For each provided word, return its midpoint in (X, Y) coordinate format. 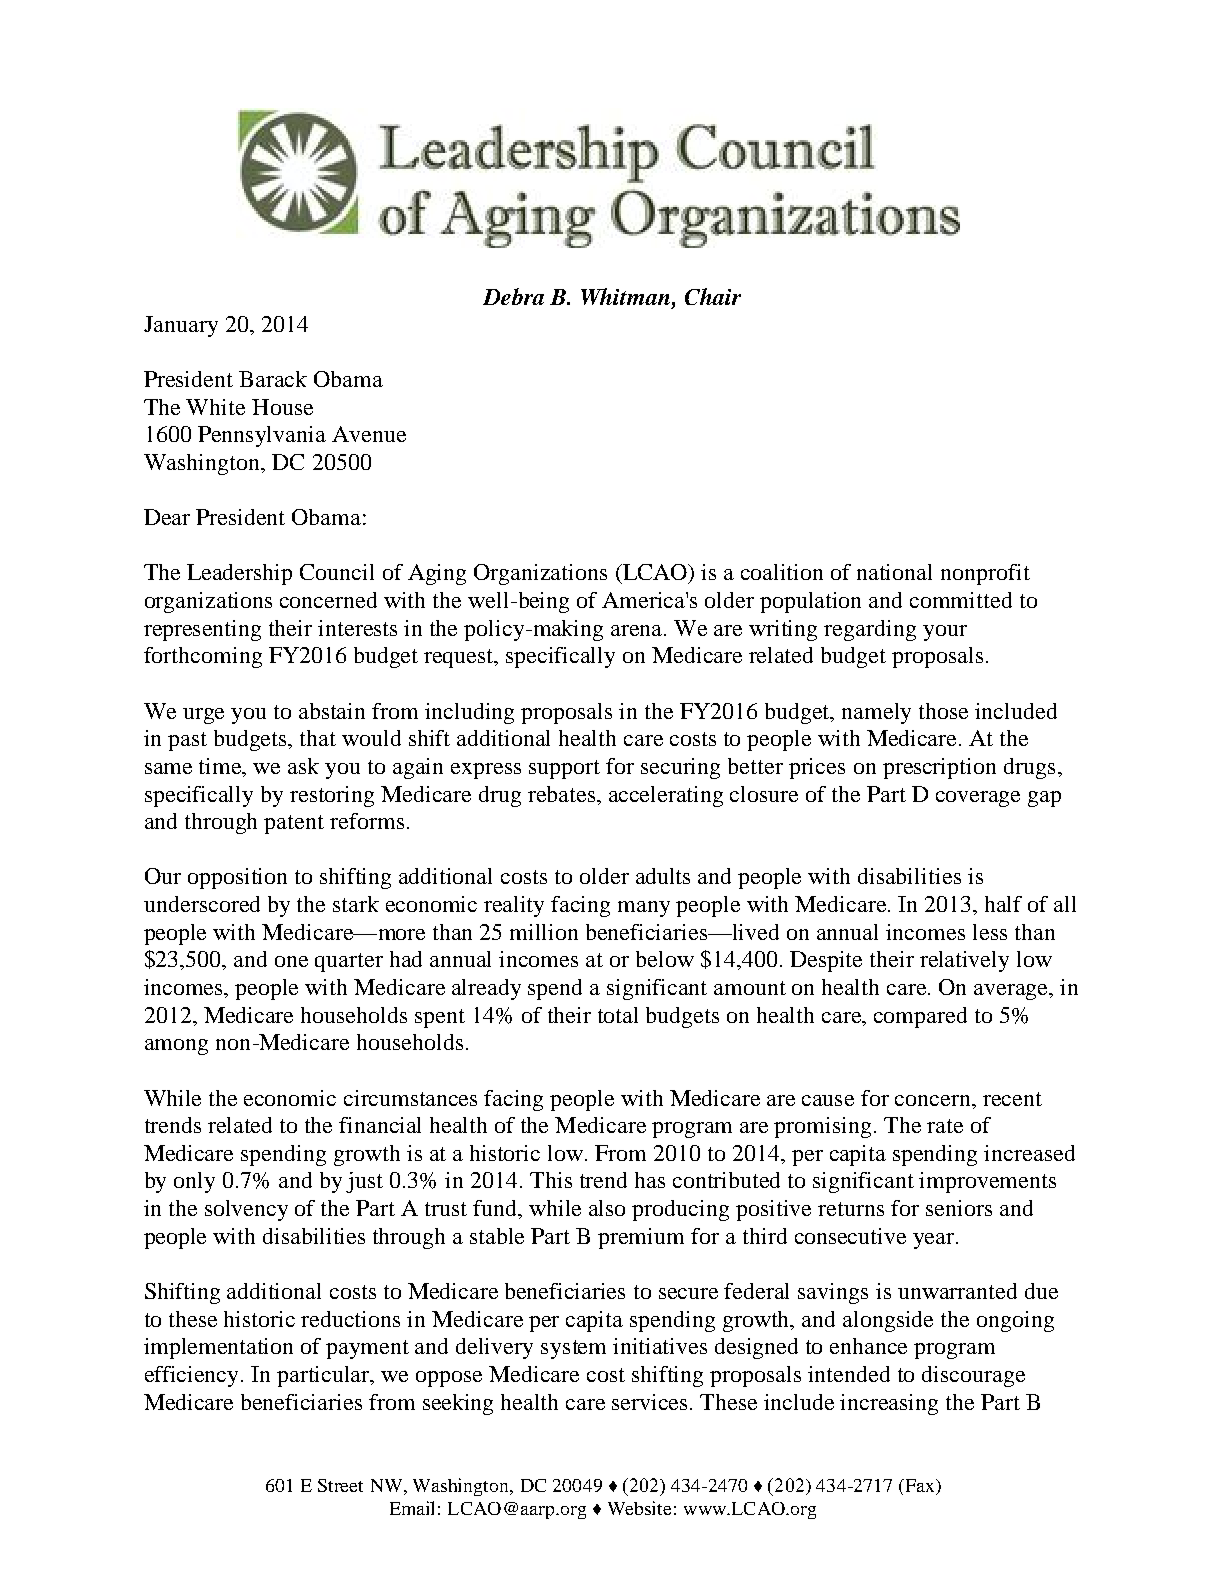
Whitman (627, 296)
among (176, 1047)
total (618, 1015)
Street (340, 1485)
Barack (273, 379)
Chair (713, 296)
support (564, 769)
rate (945, 1126)
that (318, 738)
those (943, 711)
